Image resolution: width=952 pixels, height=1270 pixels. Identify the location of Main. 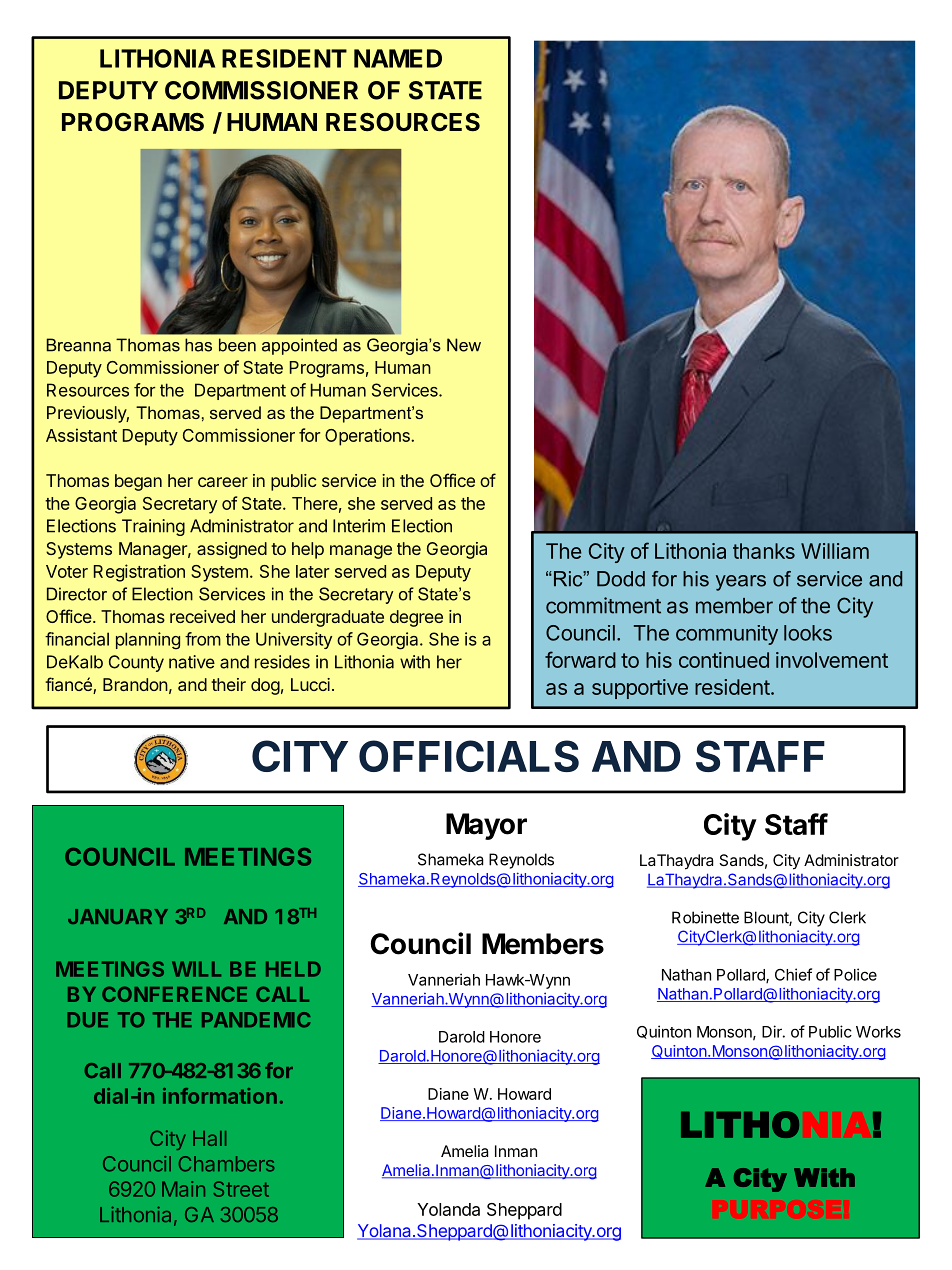
(183, 1189).
